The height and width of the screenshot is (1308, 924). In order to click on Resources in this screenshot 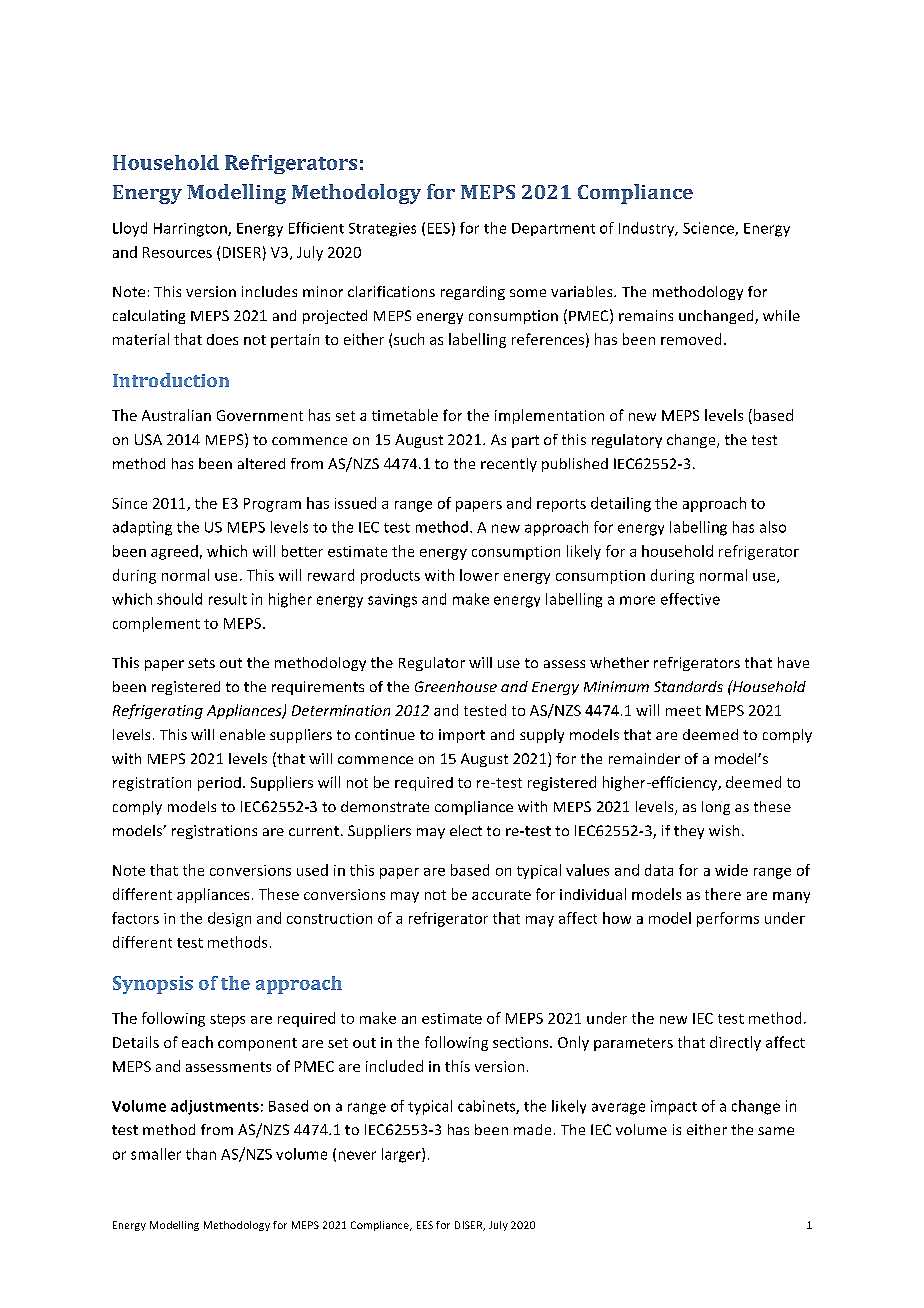, I will do `click(177, 252)`.
